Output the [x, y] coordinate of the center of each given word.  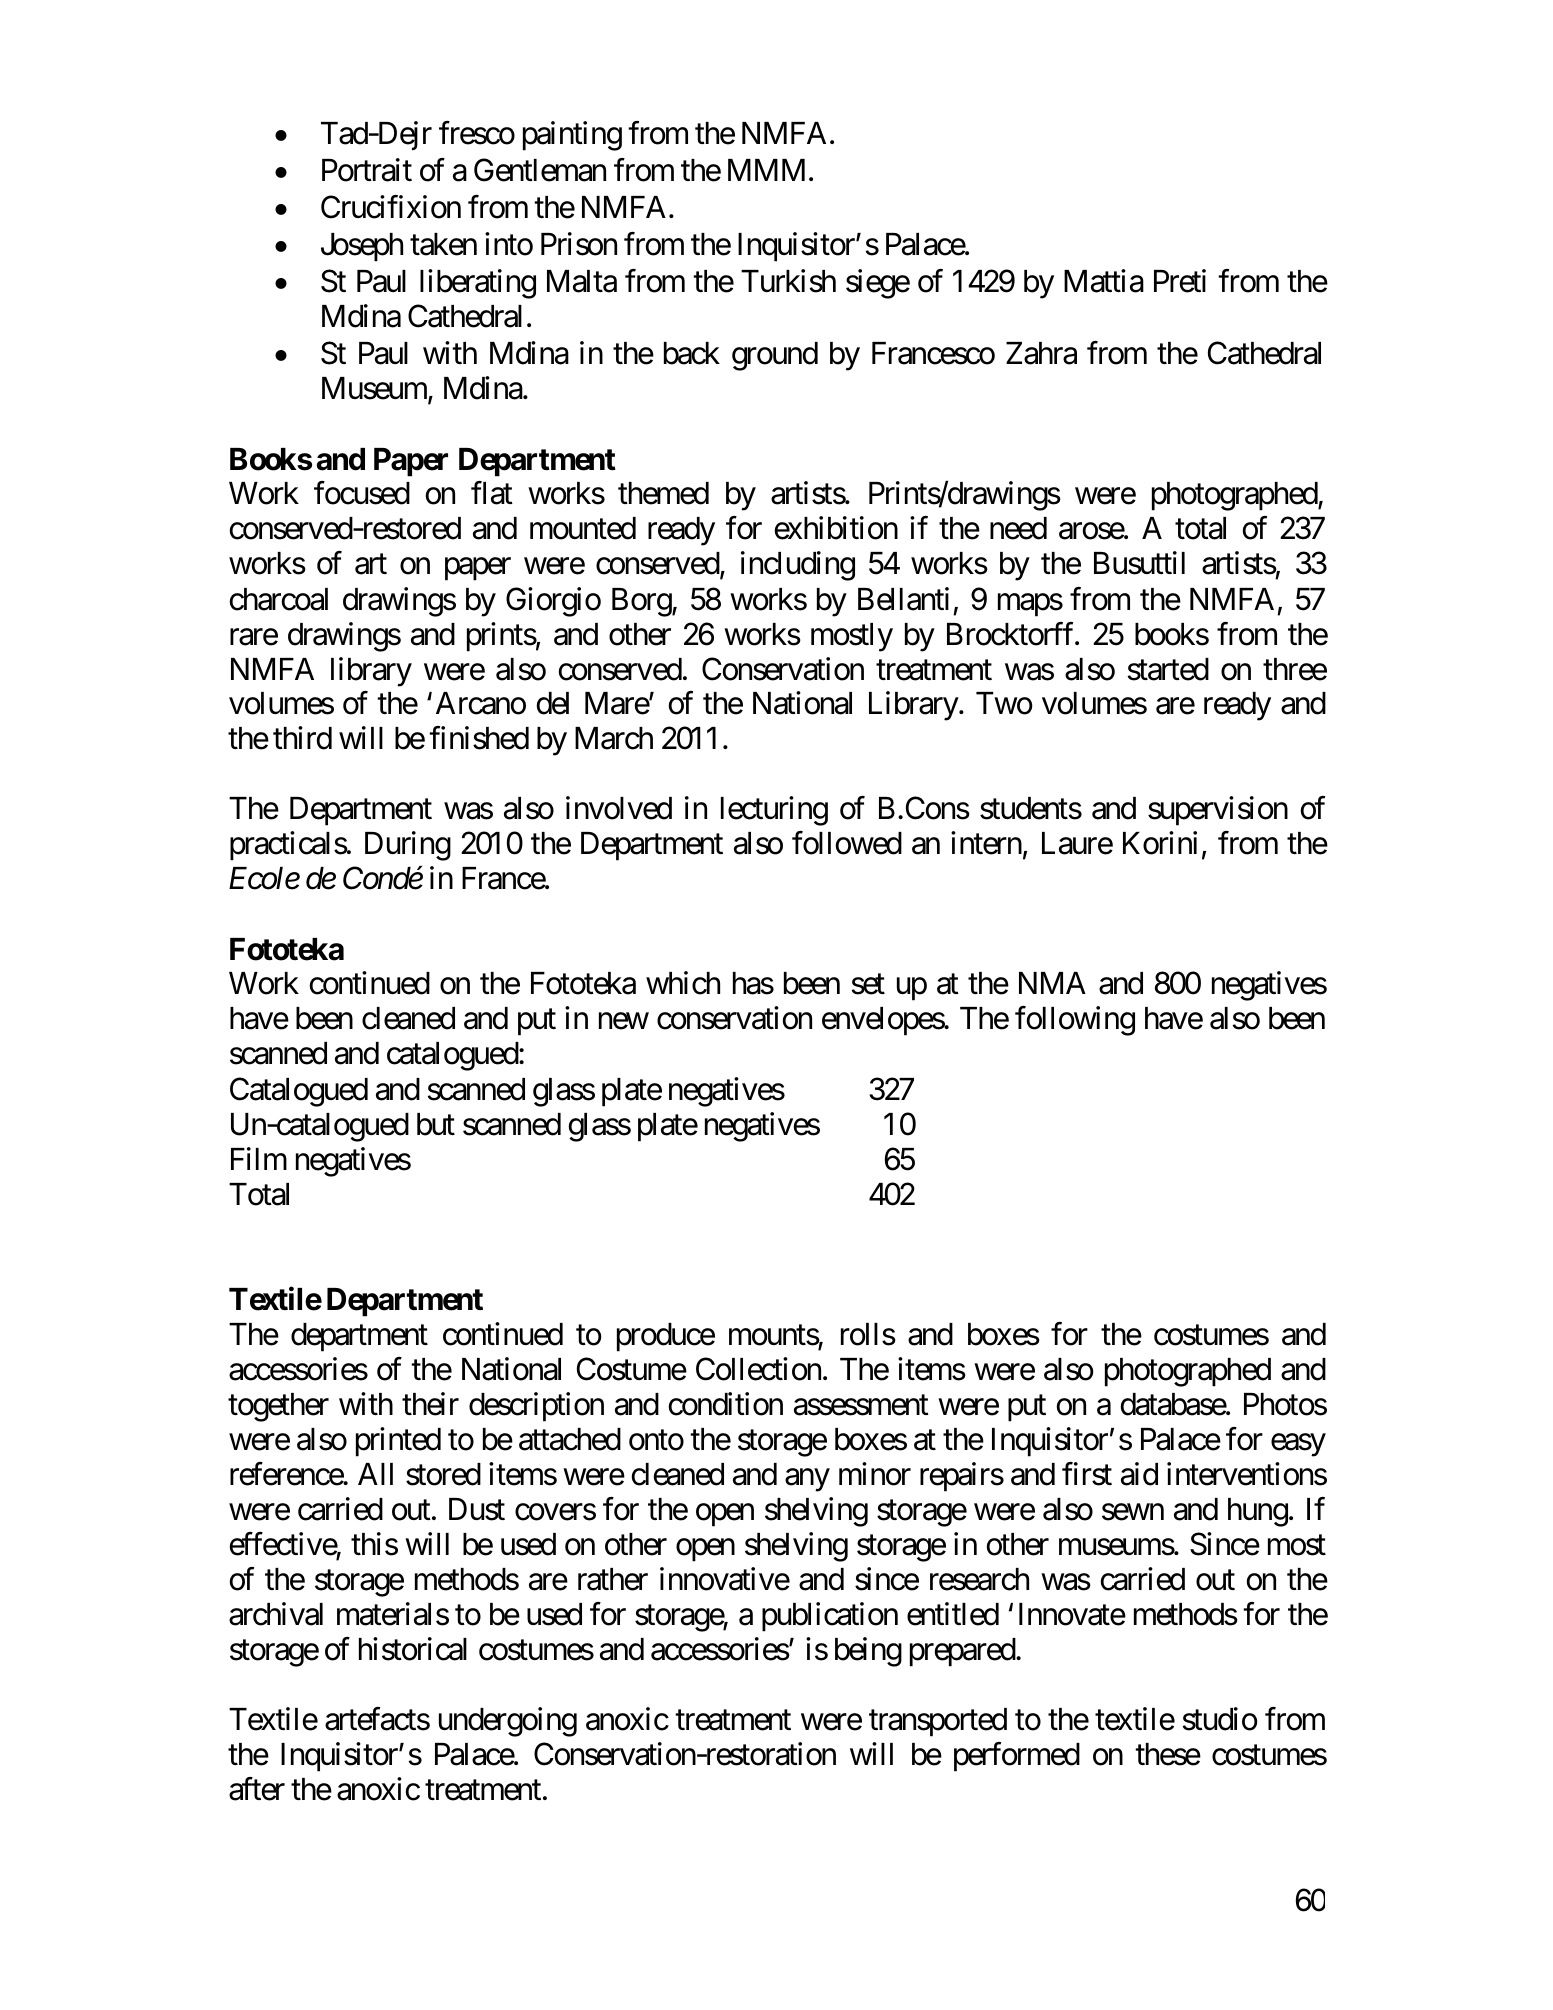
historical [413, 1649]
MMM [766, 170]
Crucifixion [391, 207]
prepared [963, 1652]
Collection [758, 1369]
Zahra [1041, 353]
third [302, 738]
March [614, 738]
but [436, 1124]
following [1075, 1021]
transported [938, 1722]
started [1168, 669]
